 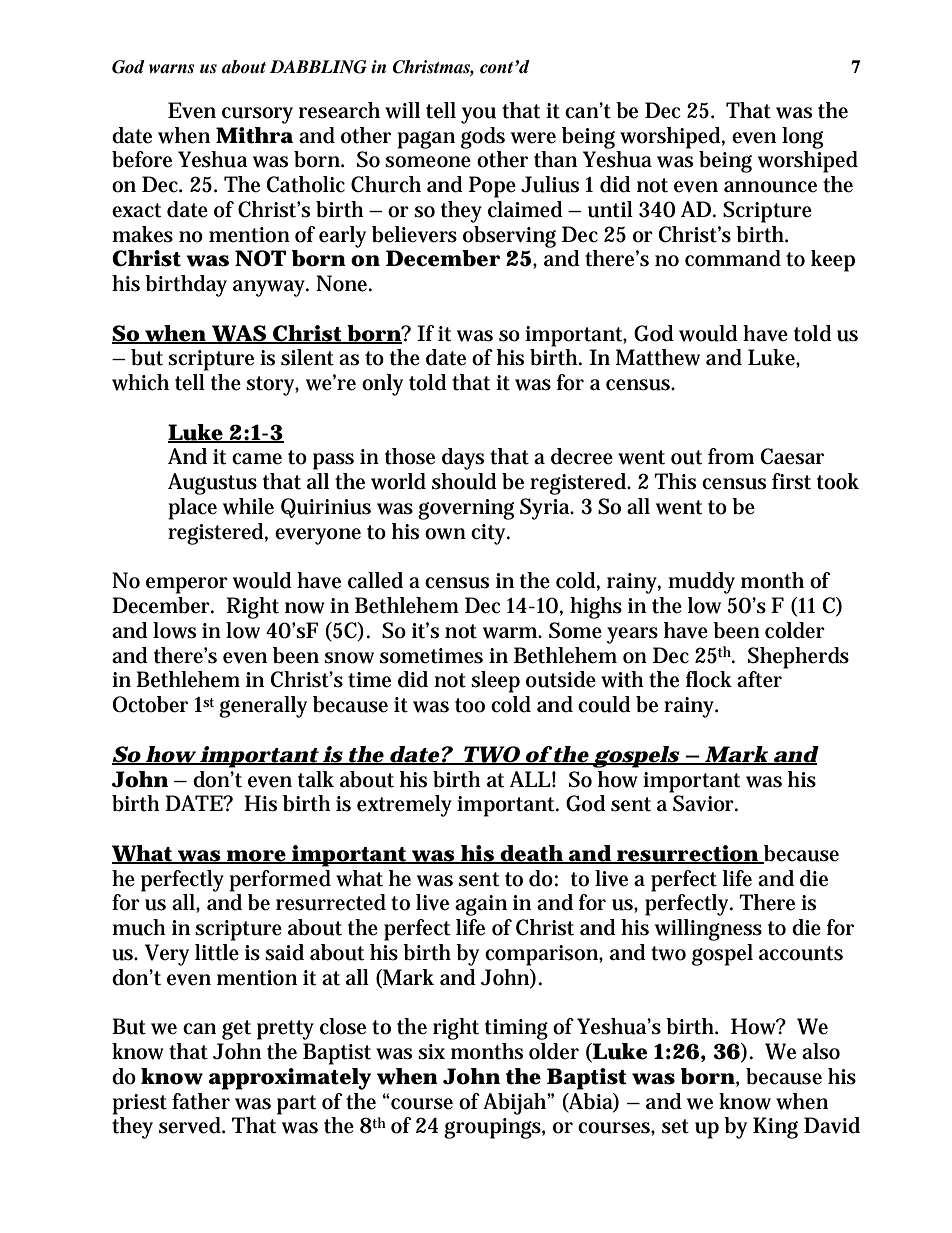 I want to click on you, so click(x=478, y=115).
